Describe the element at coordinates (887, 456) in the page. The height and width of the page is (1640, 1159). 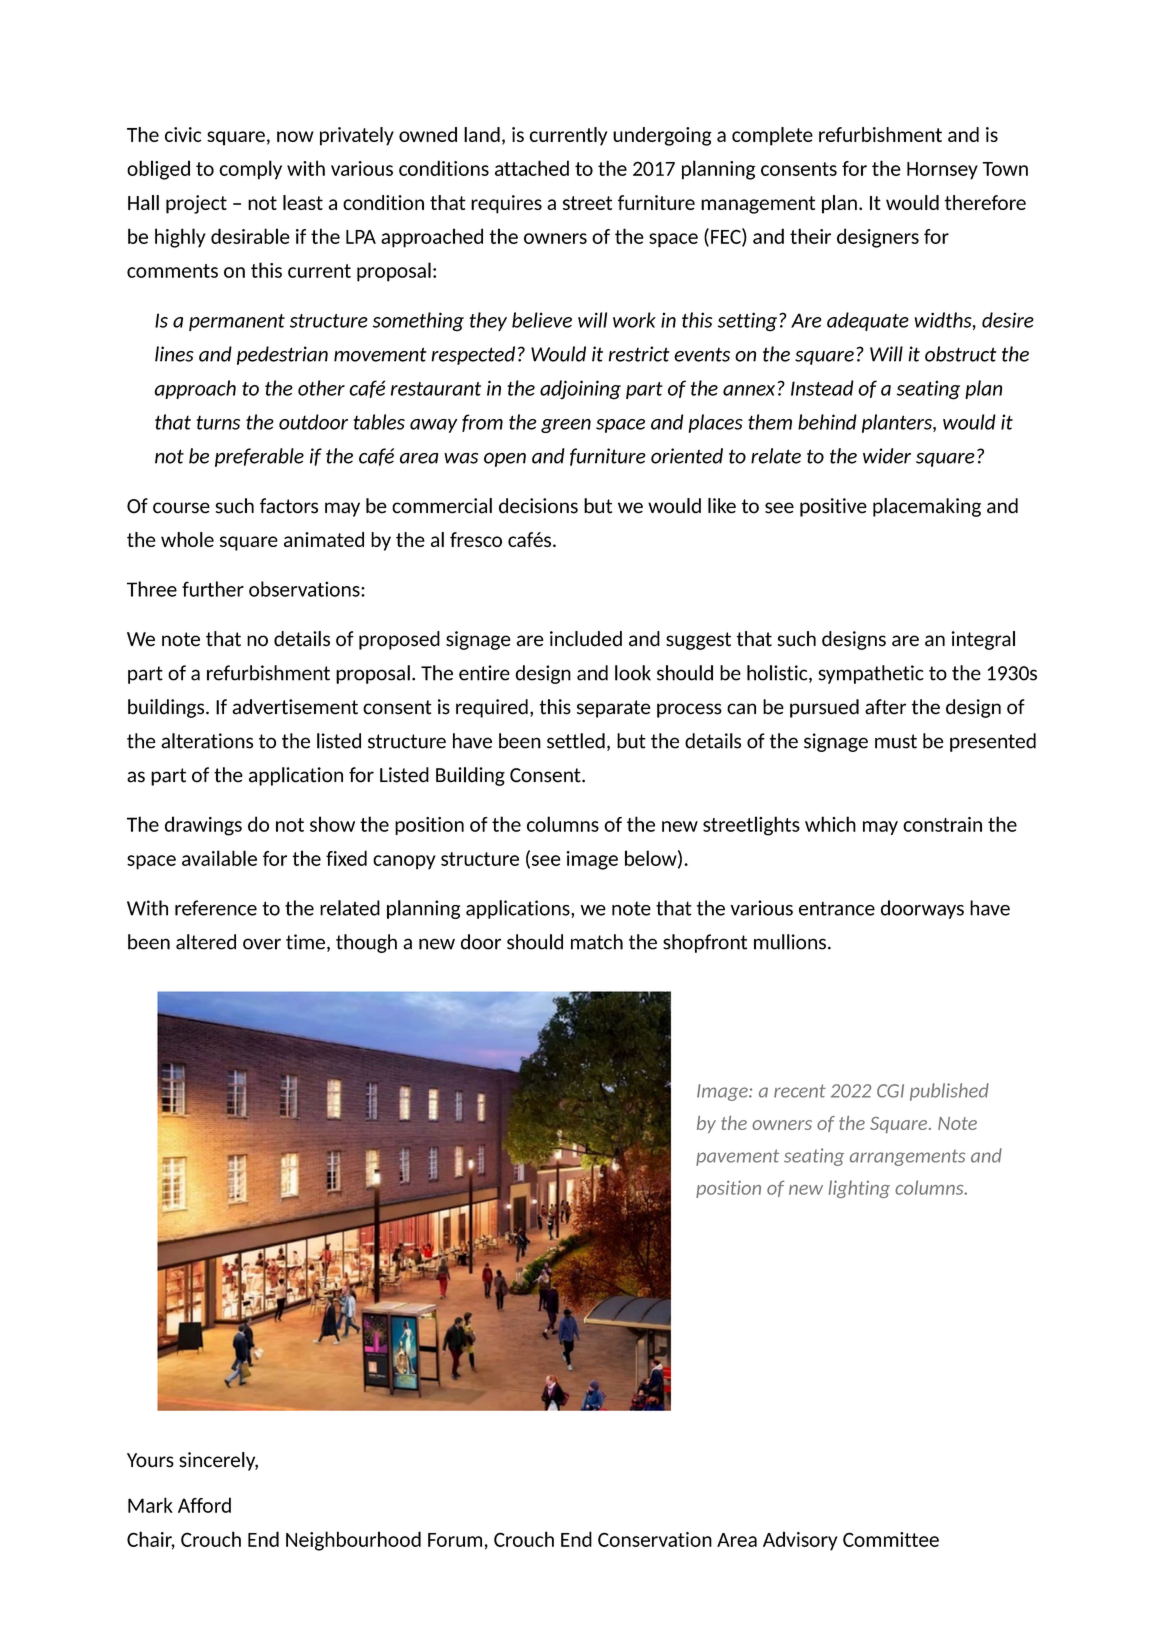
I see `wider` at that location.
